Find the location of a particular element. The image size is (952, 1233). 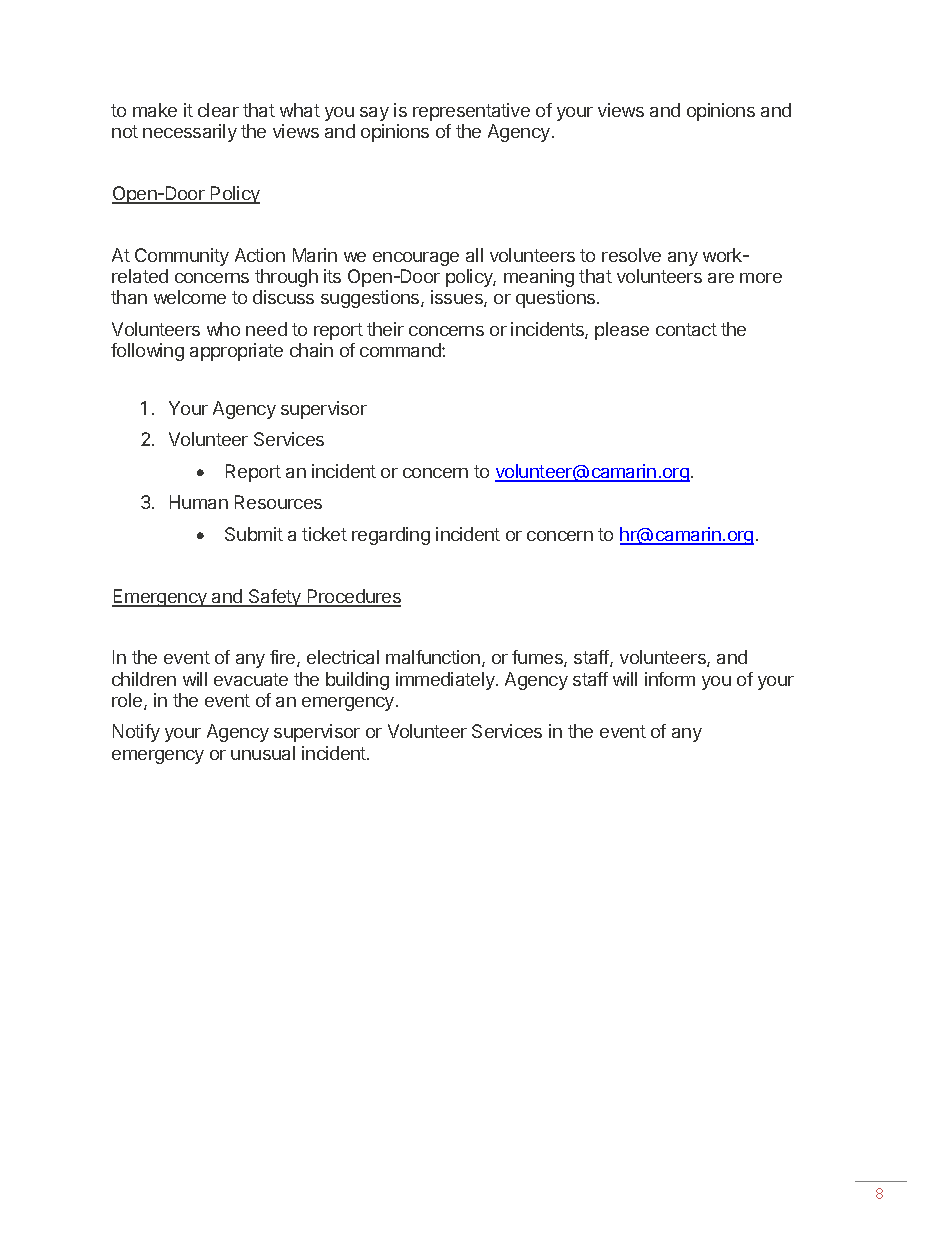

resolve is located at coordinates (631, 255).
